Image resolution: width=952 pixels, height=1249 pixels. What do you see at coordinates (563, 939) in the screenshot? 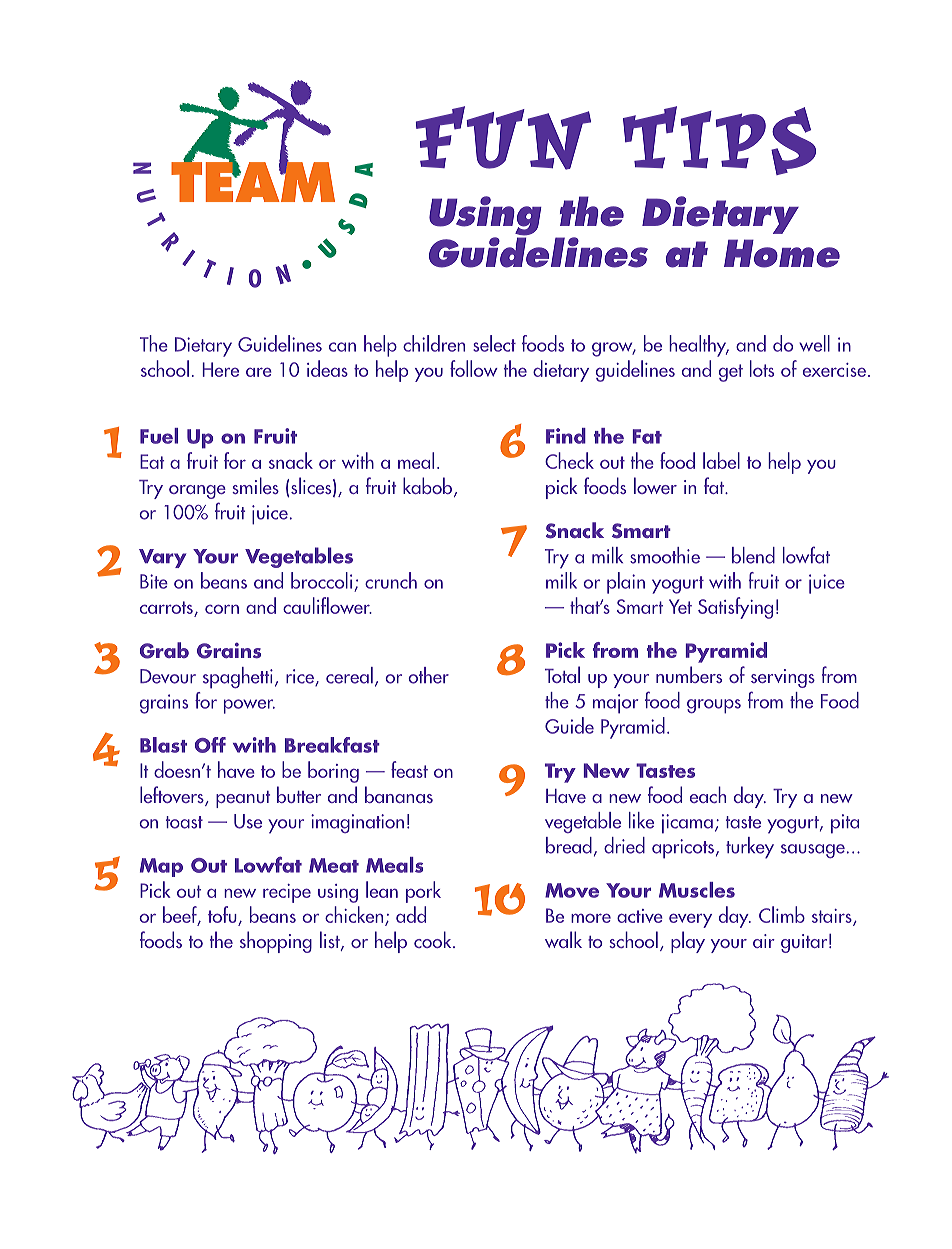
I see `walk` at bounding box center [563, 939].
